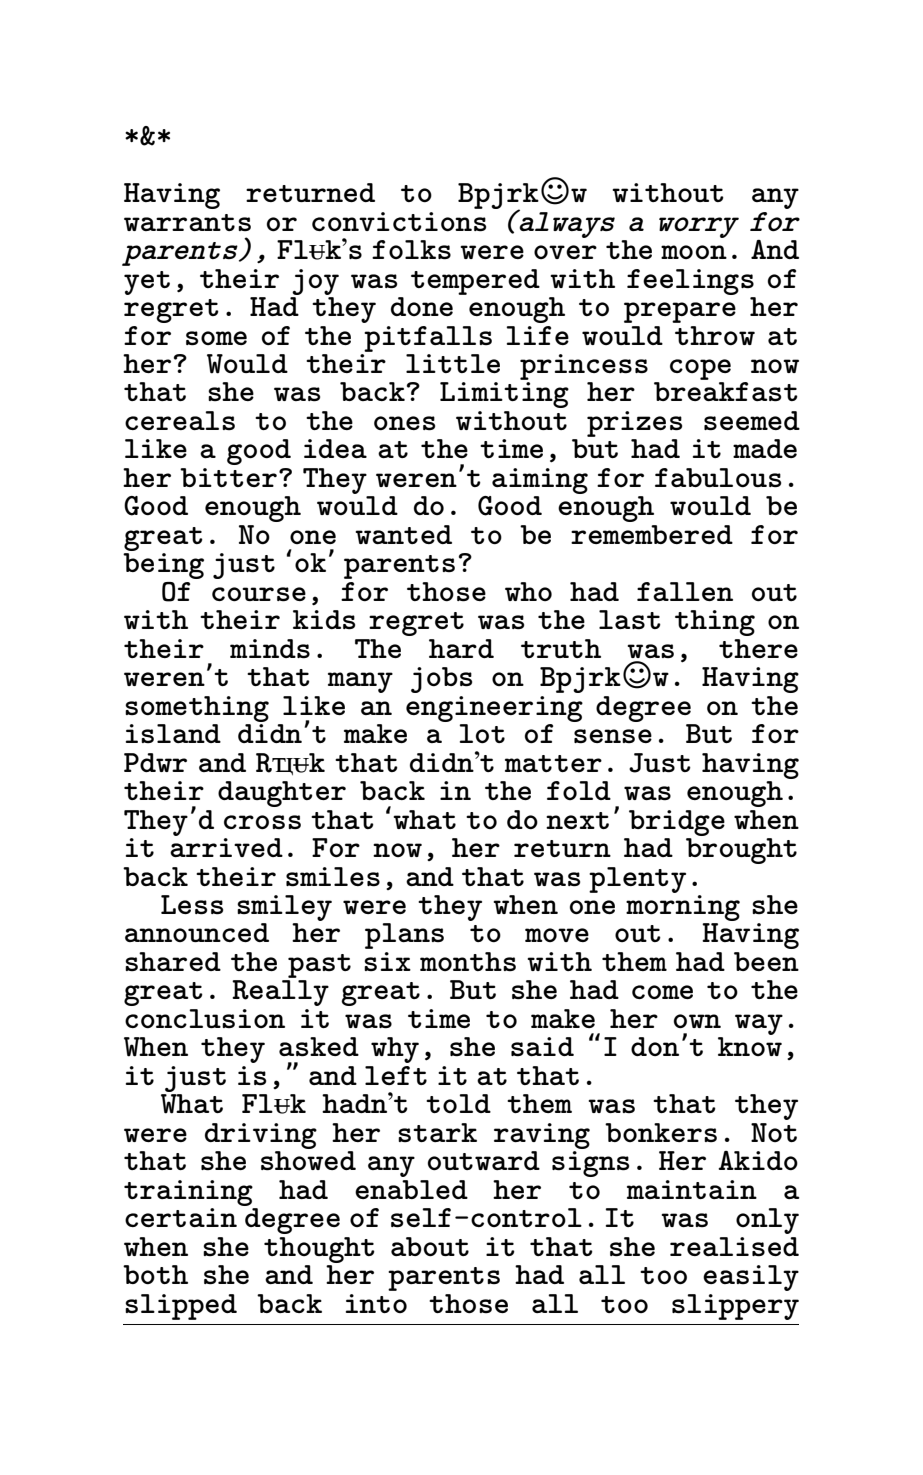 This document has height=1475, width=923. Describe the element at coordinates (181, 1307) in the document. I see `slipped` at that location.
